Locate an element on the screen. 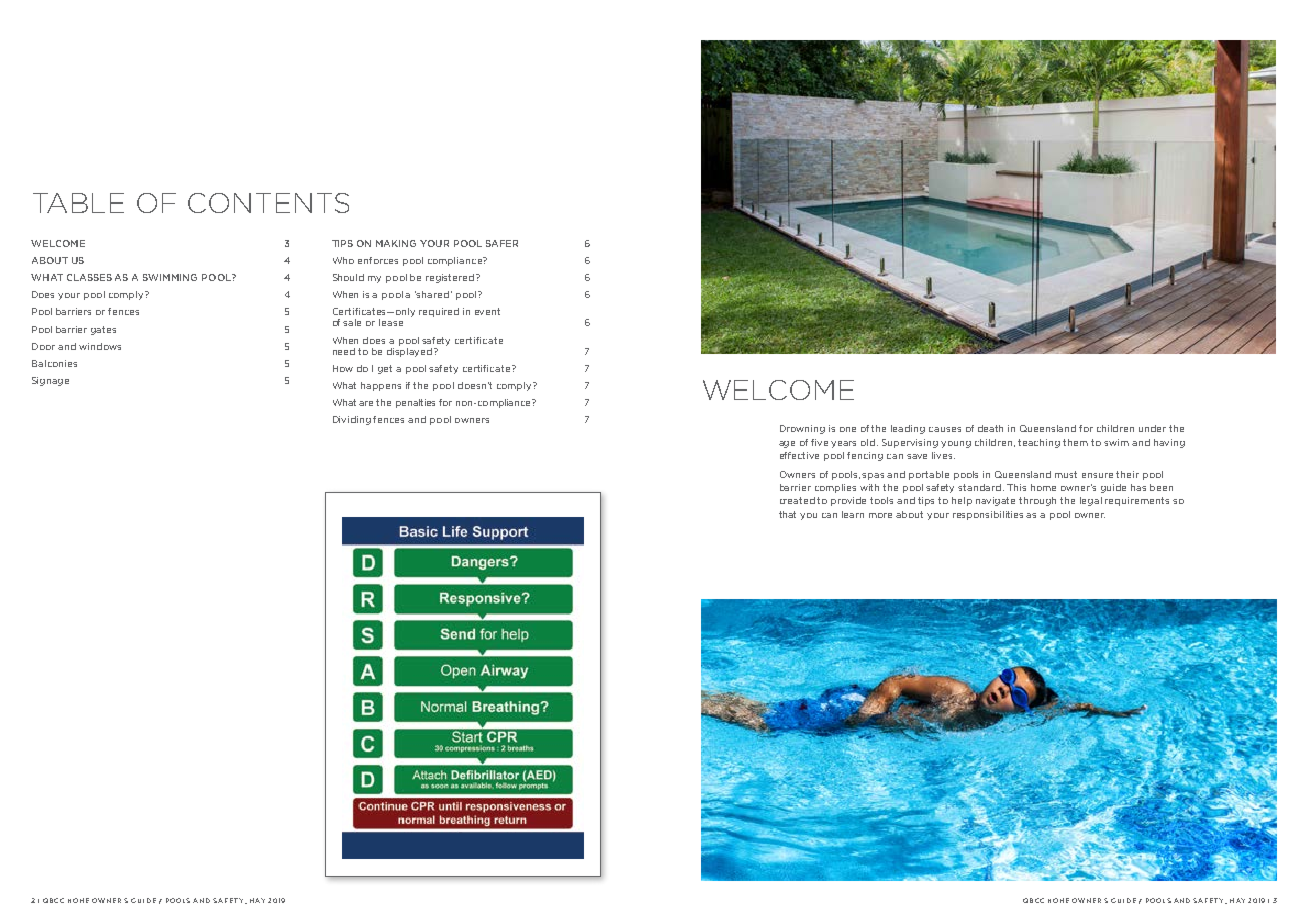 This screenshot has width=1308, height=924. created is located at coordinates (797, 500).
